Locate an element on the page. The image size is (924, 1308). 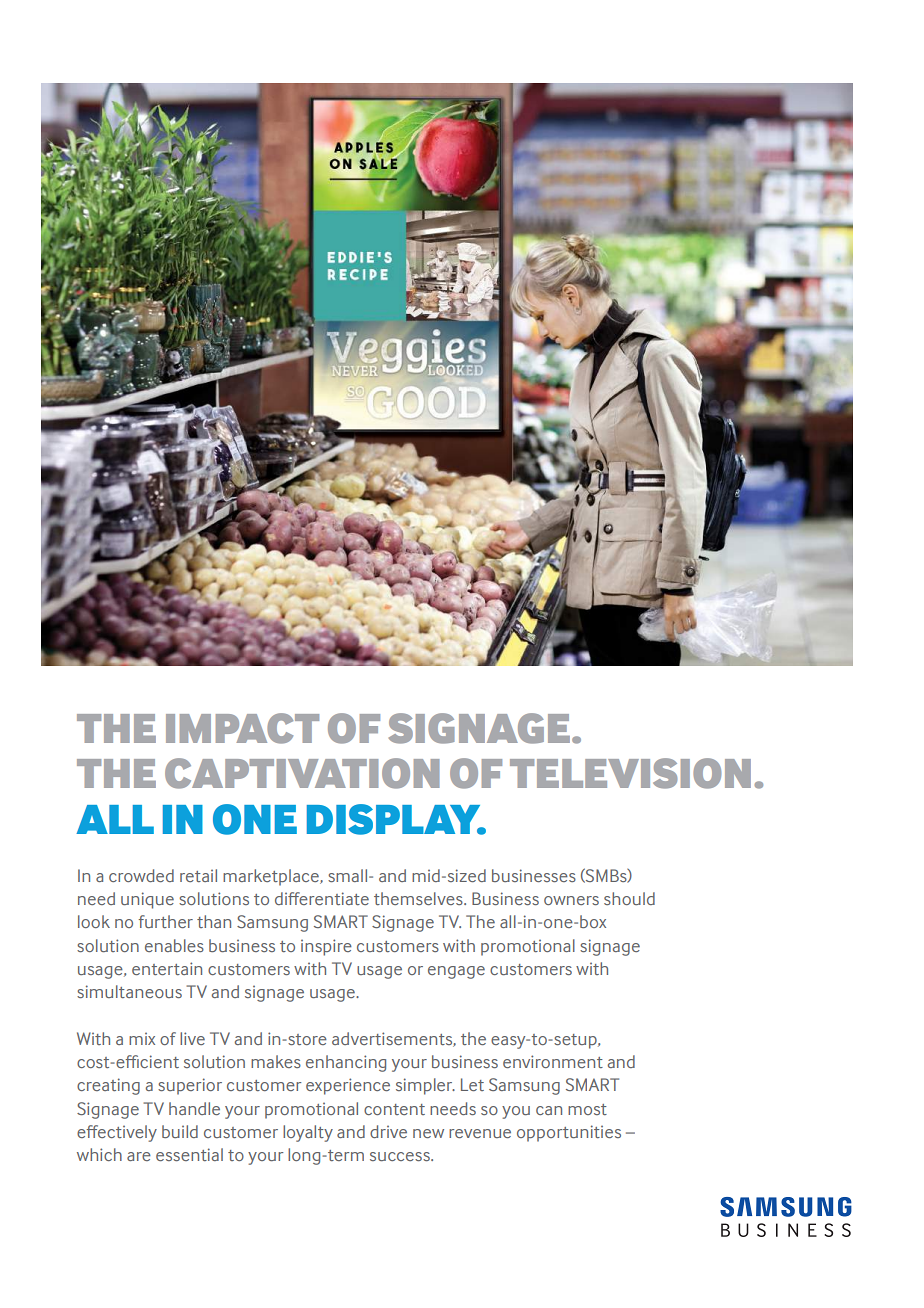
differentiate is located at coordinates (322, 898).
